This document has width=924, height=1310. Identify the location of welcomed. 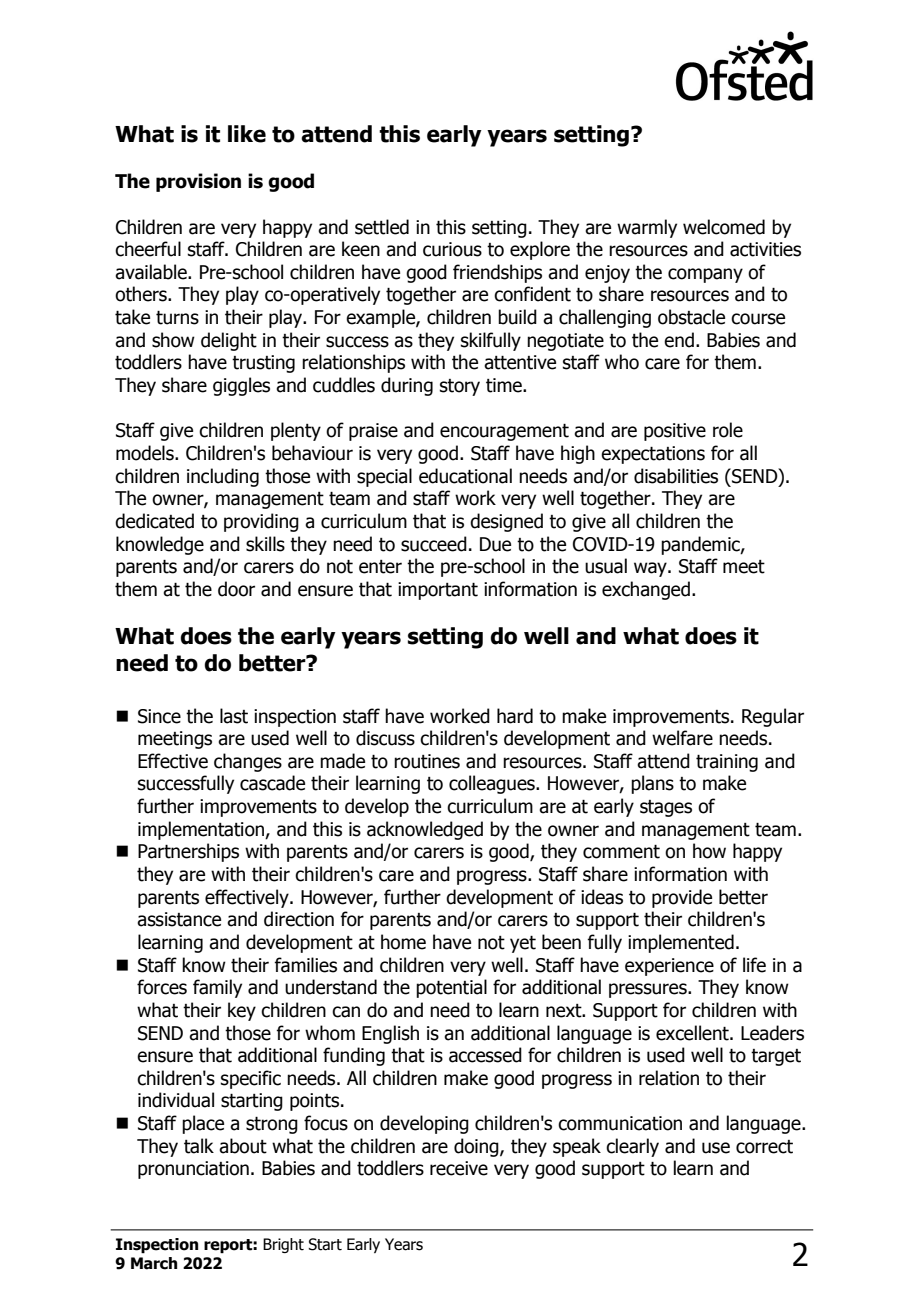
(724, 227).
